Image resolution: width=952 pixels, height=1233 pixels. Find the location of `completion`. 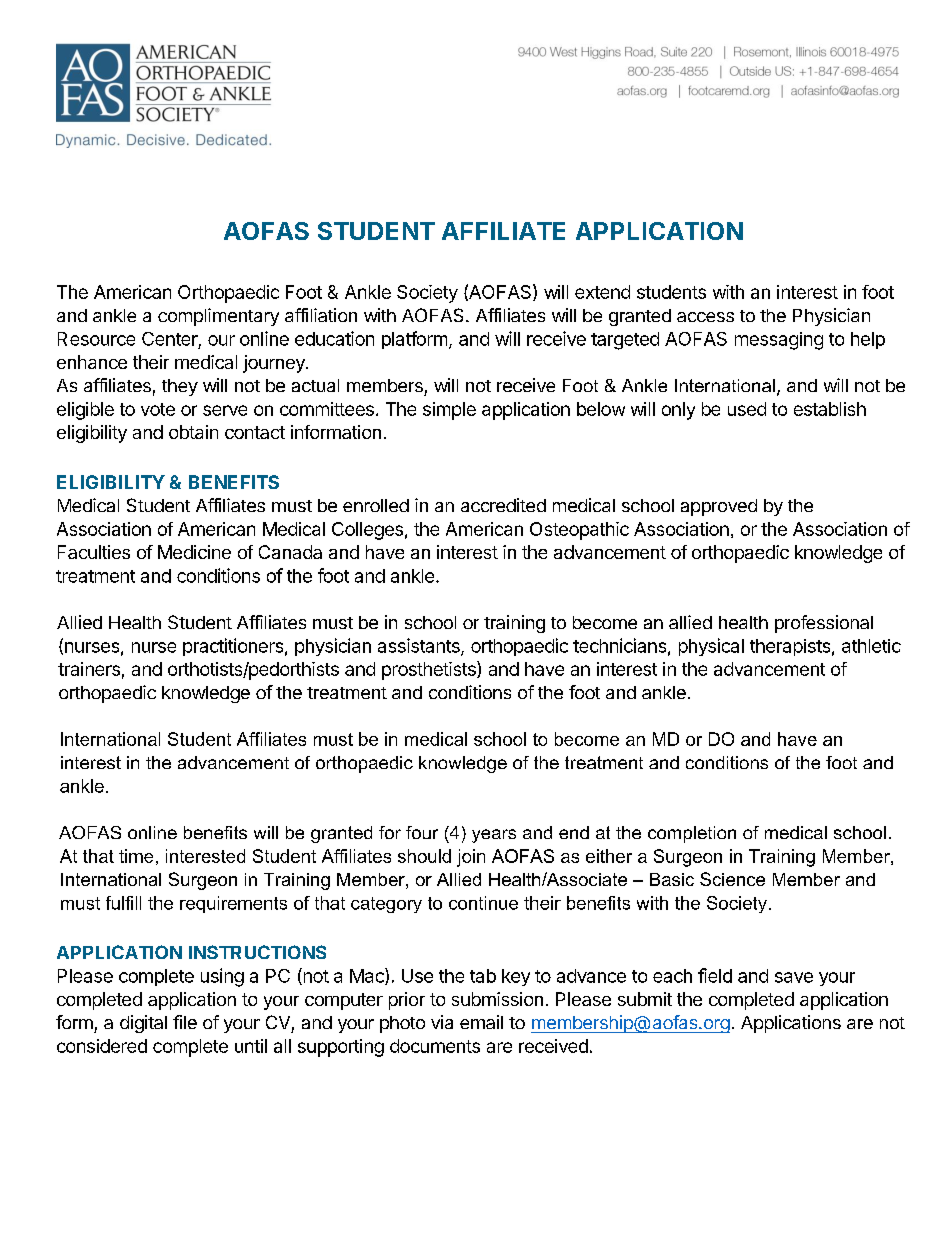

completion is located at coordinates (692, 834).
